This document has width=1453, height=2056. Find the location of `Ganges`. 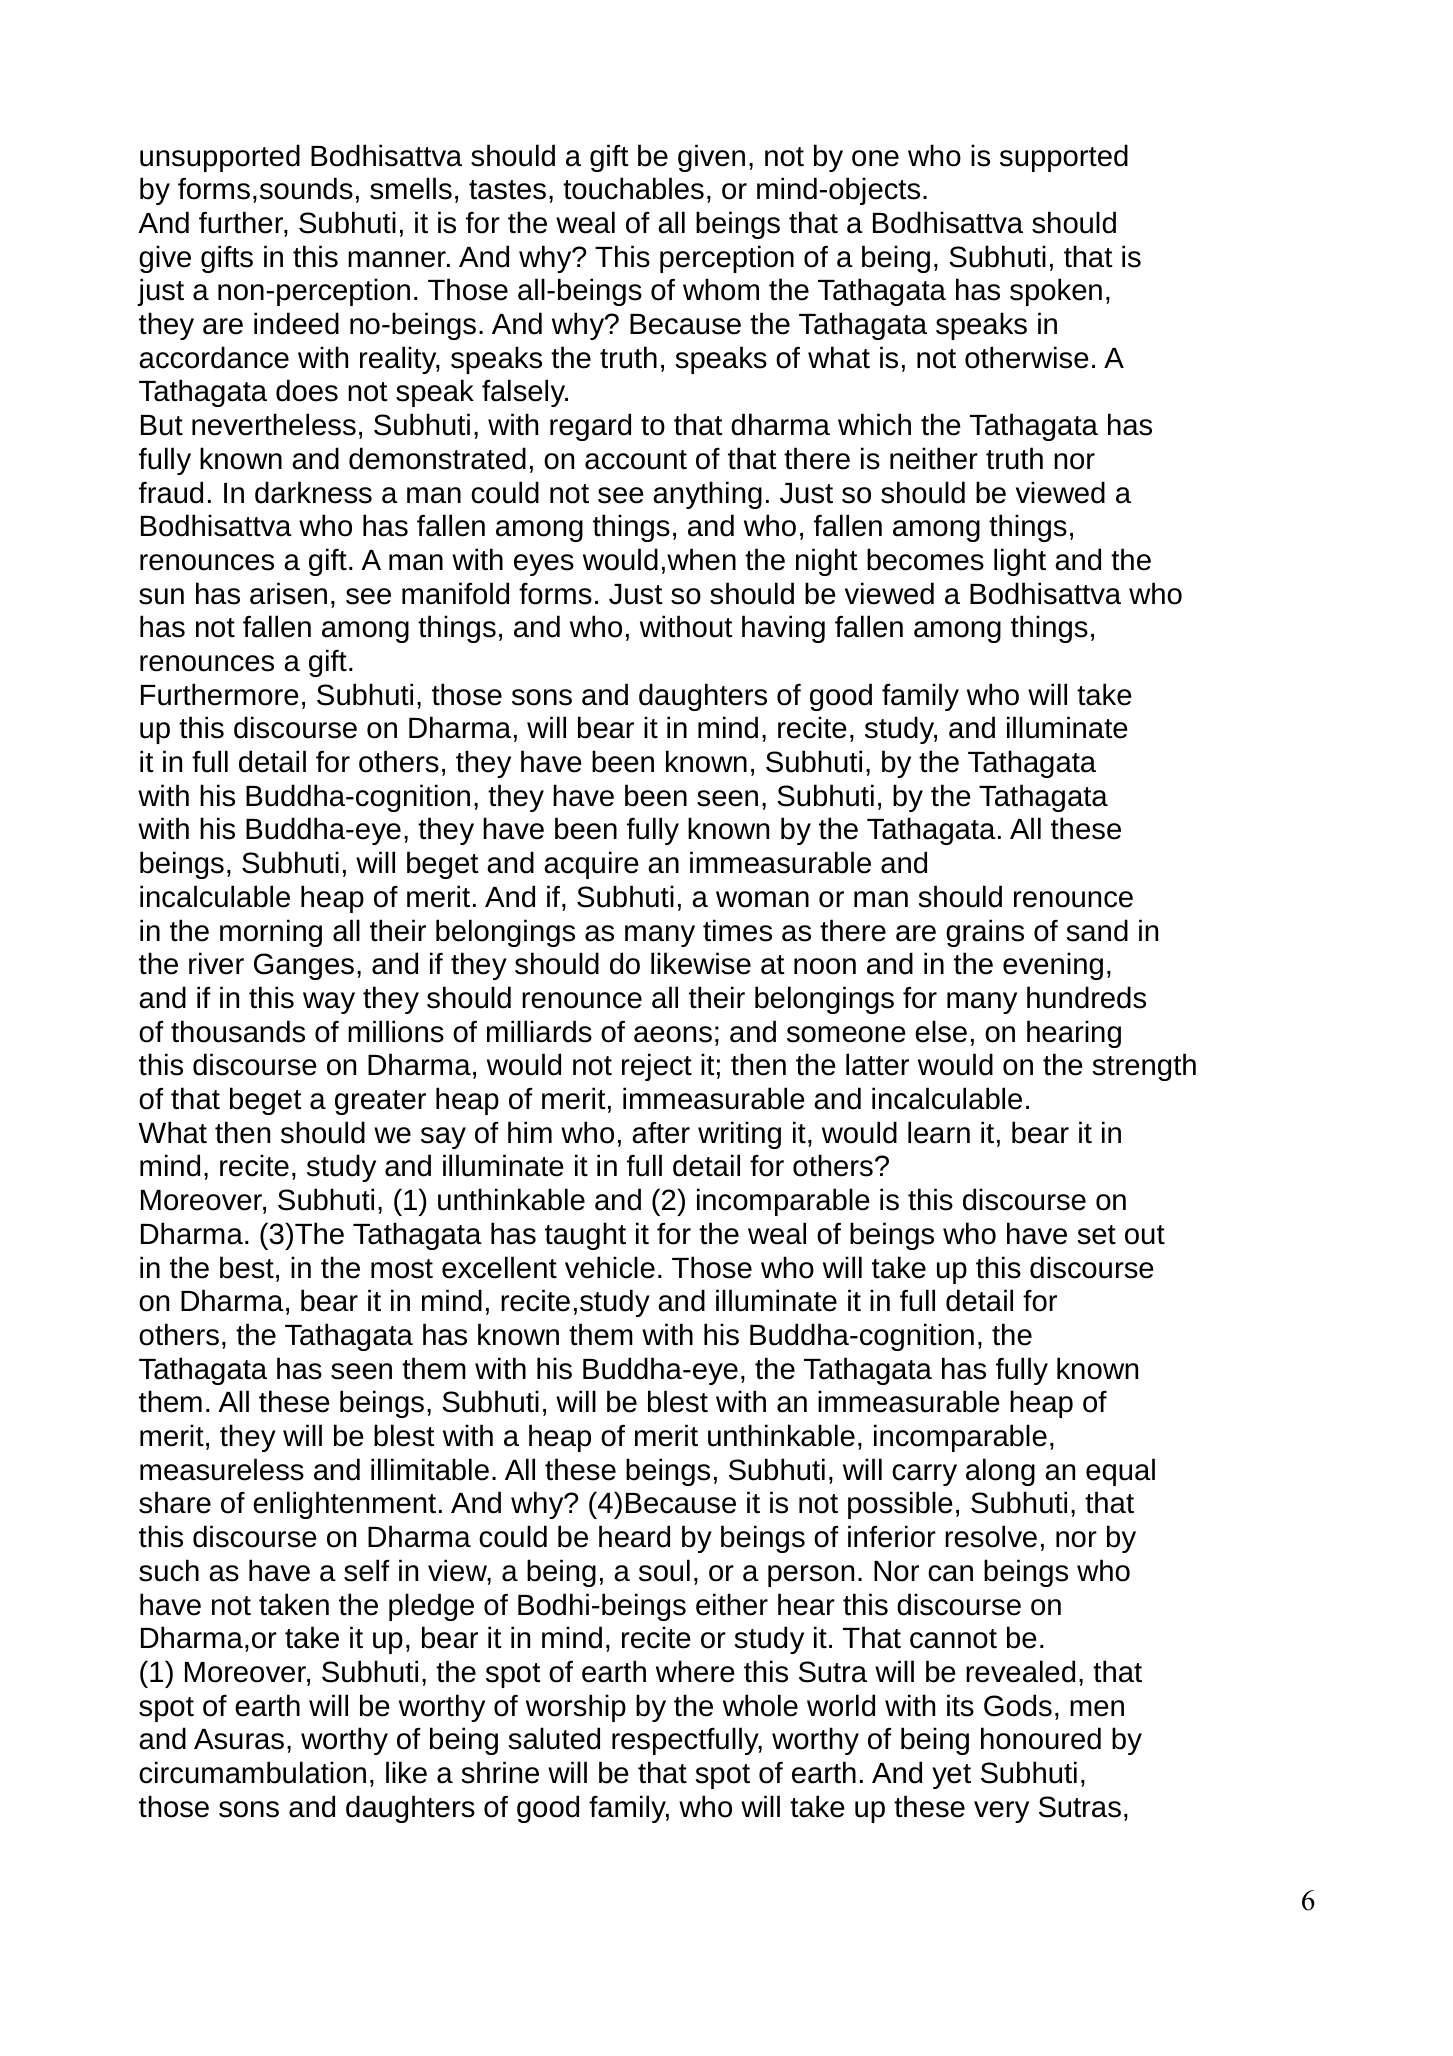

Ganges is located at coordinates (304, 966).
